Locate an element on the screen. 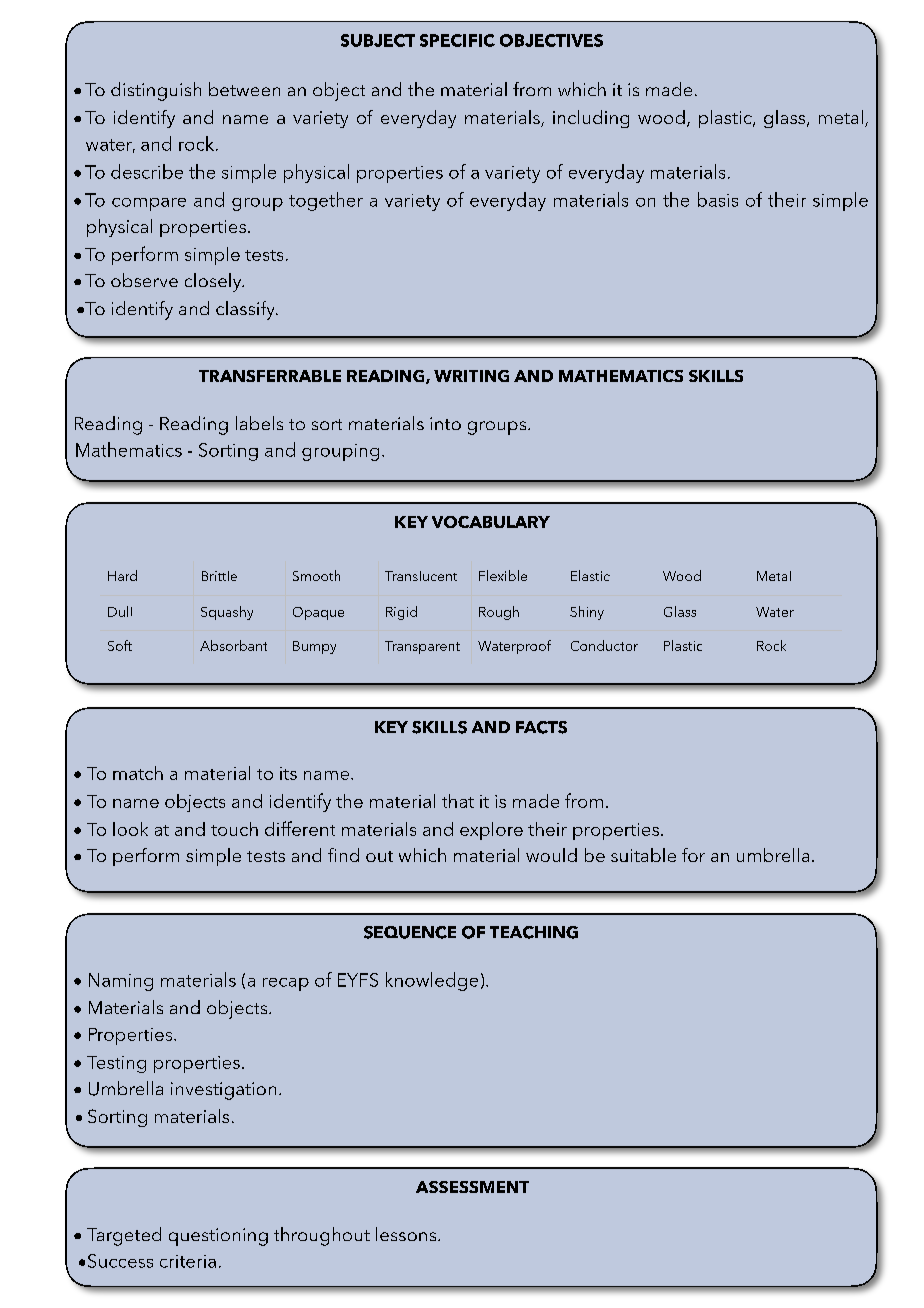  Transparent is located at coordinates (422, 647).
